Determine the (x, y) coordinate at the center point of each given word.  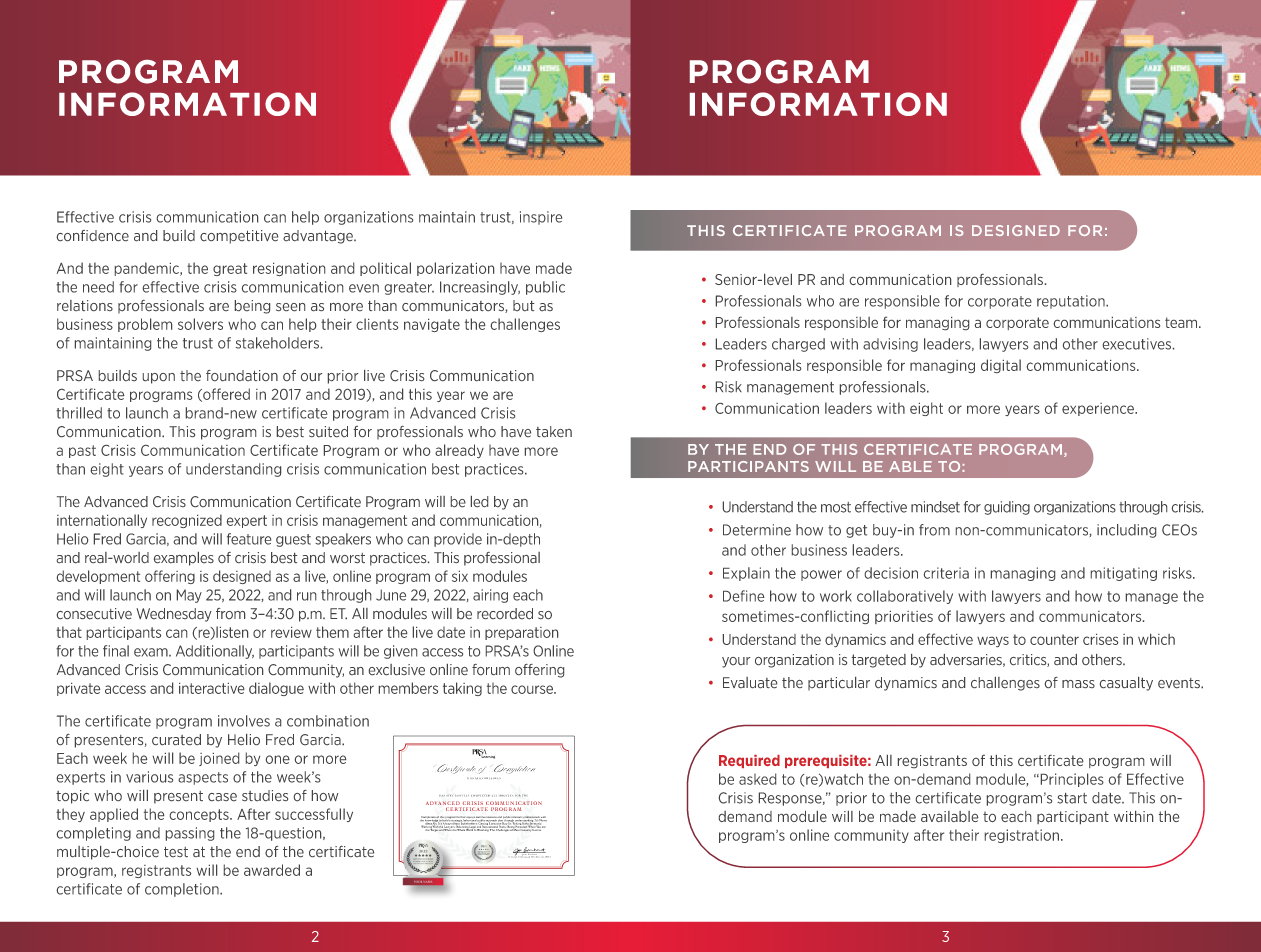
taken (554, 431)
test (176, 852)
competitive (239, 237)
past (82, 451)
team (1182, 322)
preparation (521, 633)
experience (1099, 409)
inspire (541, 218)
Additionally (215, 652)
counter (1054, 639)
